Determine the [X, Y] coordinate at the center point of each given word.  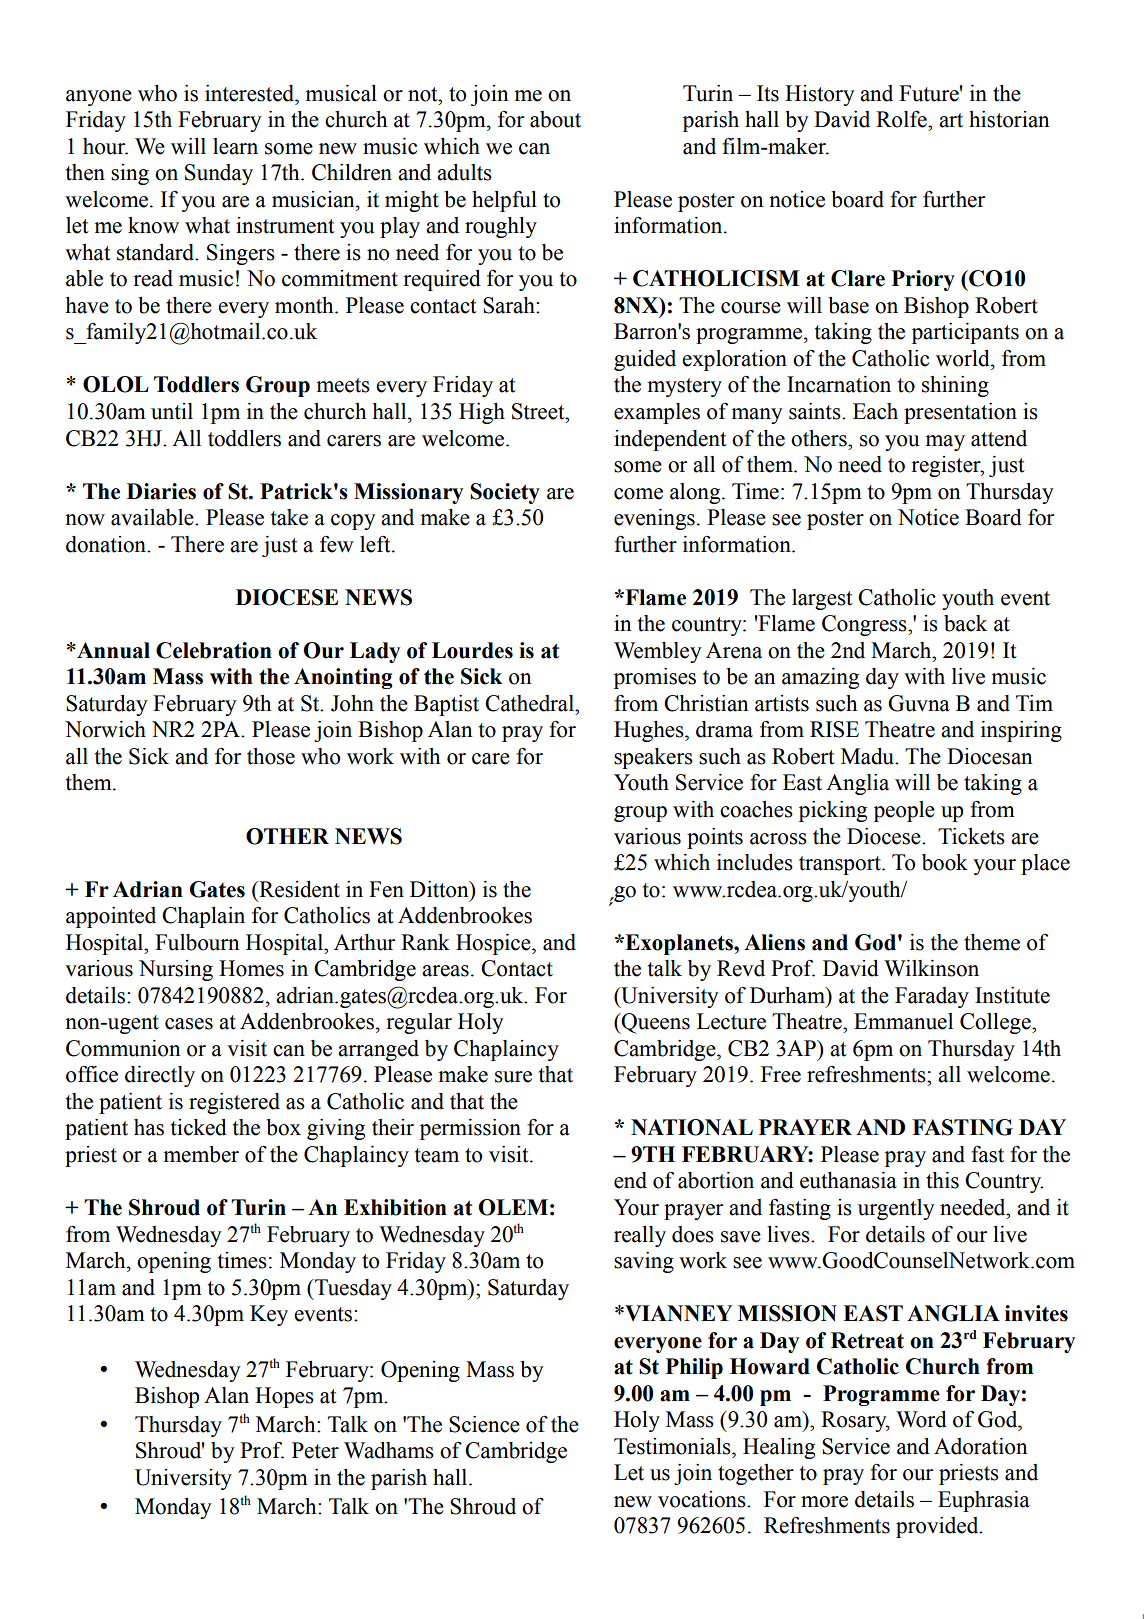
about [555, 119]
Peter [315, 1450]
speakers [653, 758]
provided [938, 1527]
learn [235, 146]
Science [484, 1424]
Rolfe [902, 119]
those [271, 756]
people [904, 811]
